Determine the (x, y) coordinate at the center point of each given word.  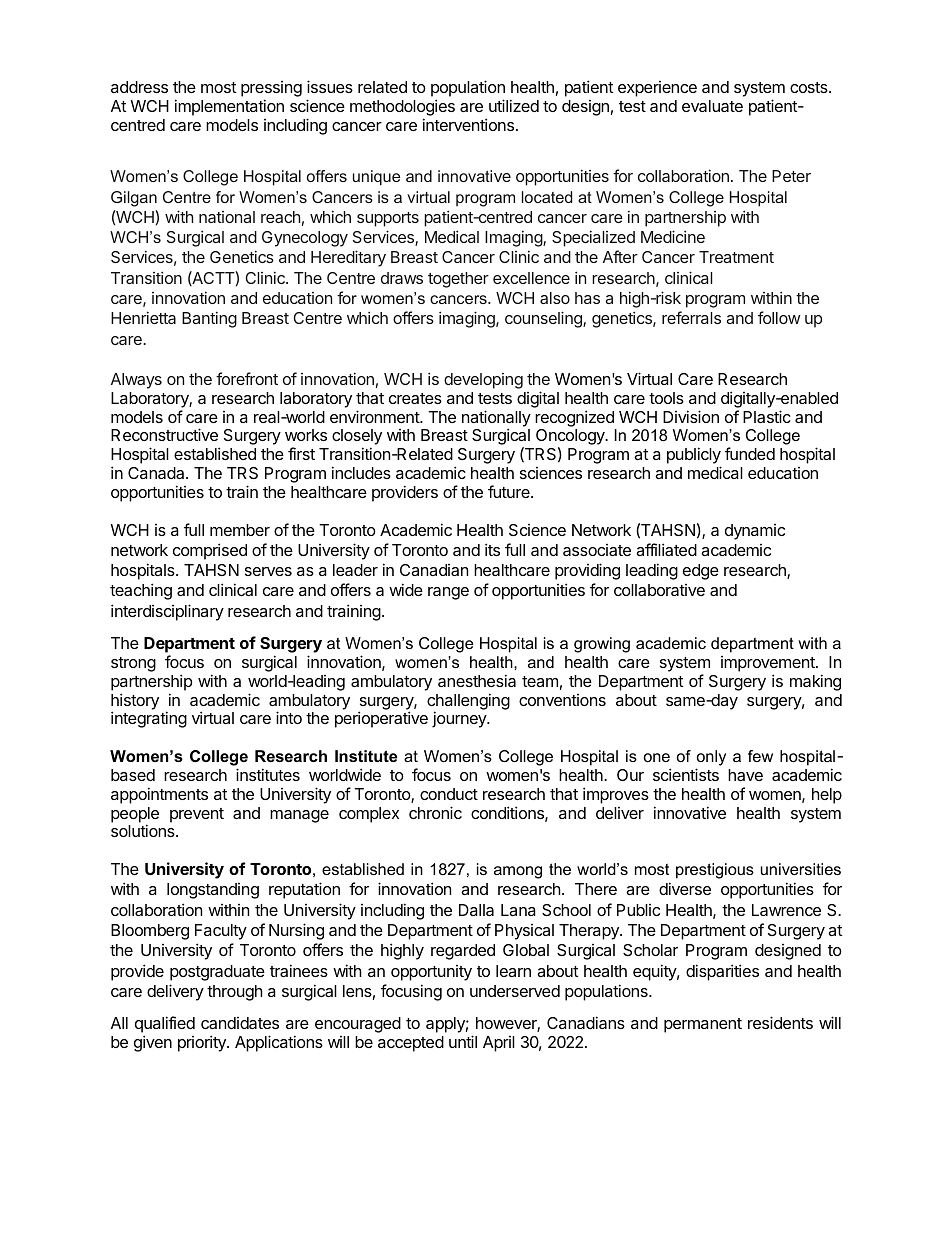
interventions (468, 124)
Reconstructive (164, 434)
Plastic (767, 416)
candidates (240, 1023)
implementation (229, 107)
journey (460, 719)
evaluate (712, 106)
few (760, 756)
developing (483, 381)
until (463, 1041)
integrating (149, 719)
